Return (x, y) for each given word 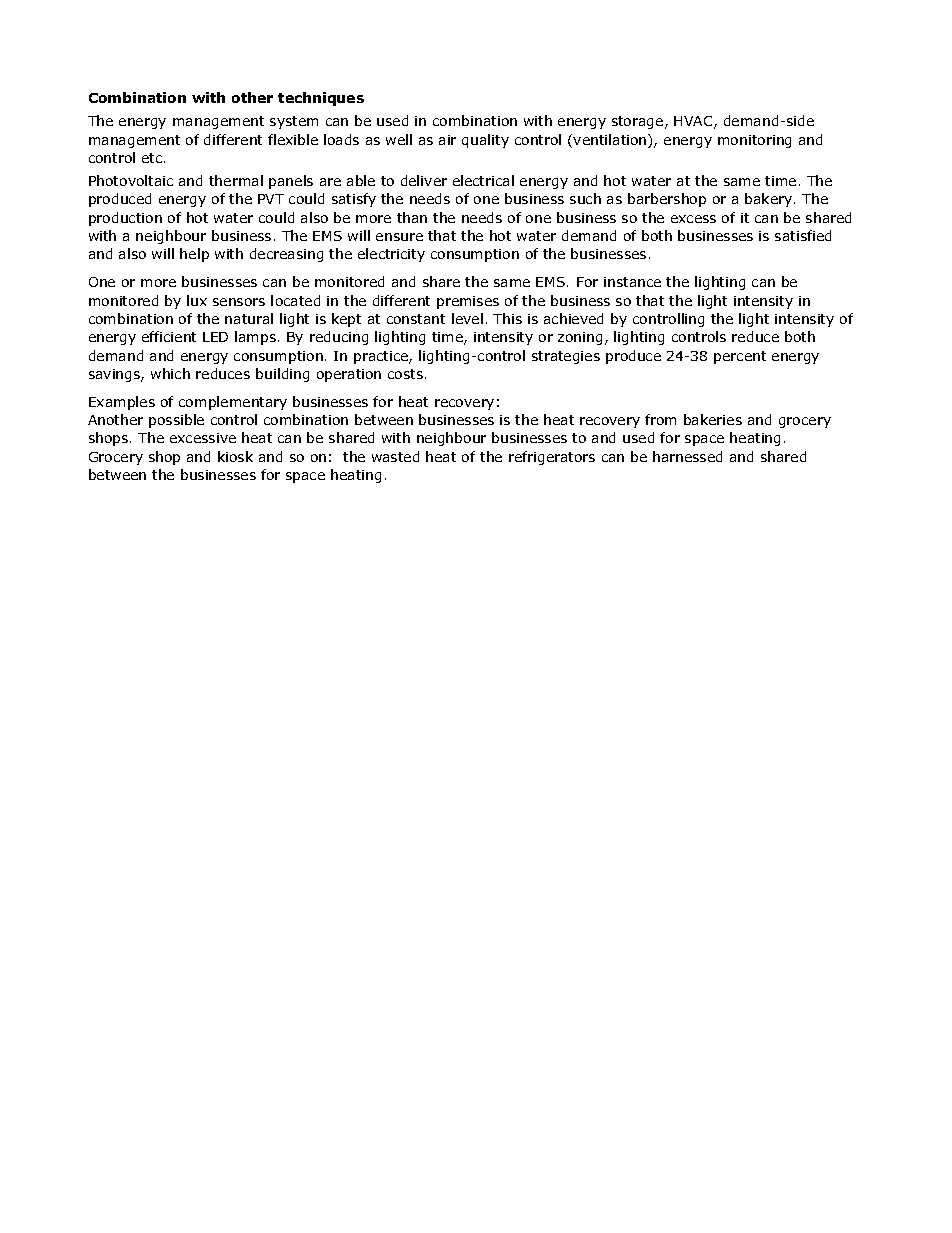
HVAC (694, 122)
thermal (236, 180)
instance (632, 282)
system (294, 122)
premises (468, 302)
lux (197, 300)
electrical (483, 180)
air (447, 140)
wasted (395, 456)
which (170, 373)
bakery (770, 200)
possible (176, 421)
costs (405, 374)
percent (740, 357)
